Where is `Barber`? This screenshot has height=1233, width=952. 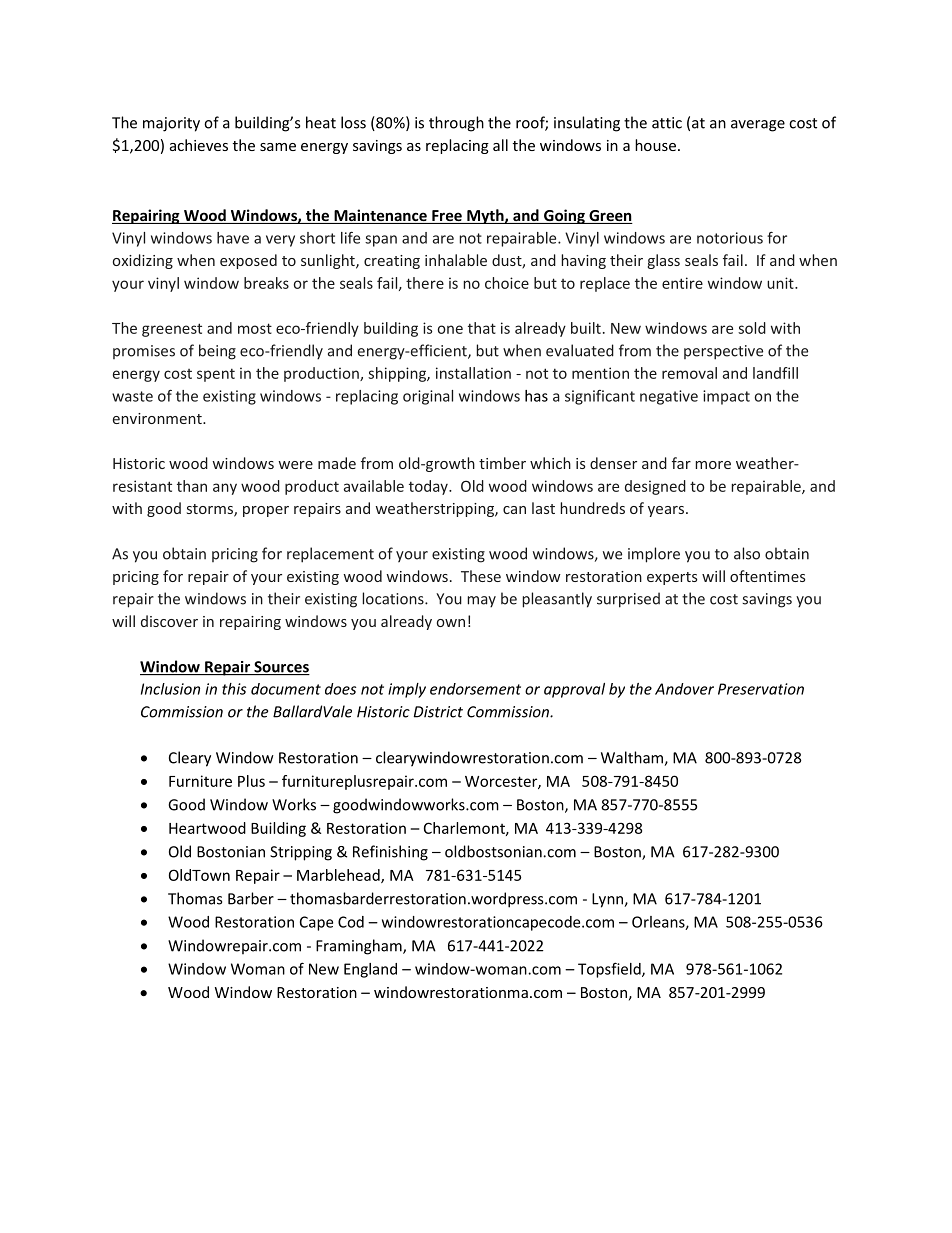
Barber is located at coordinates (251, 898).
